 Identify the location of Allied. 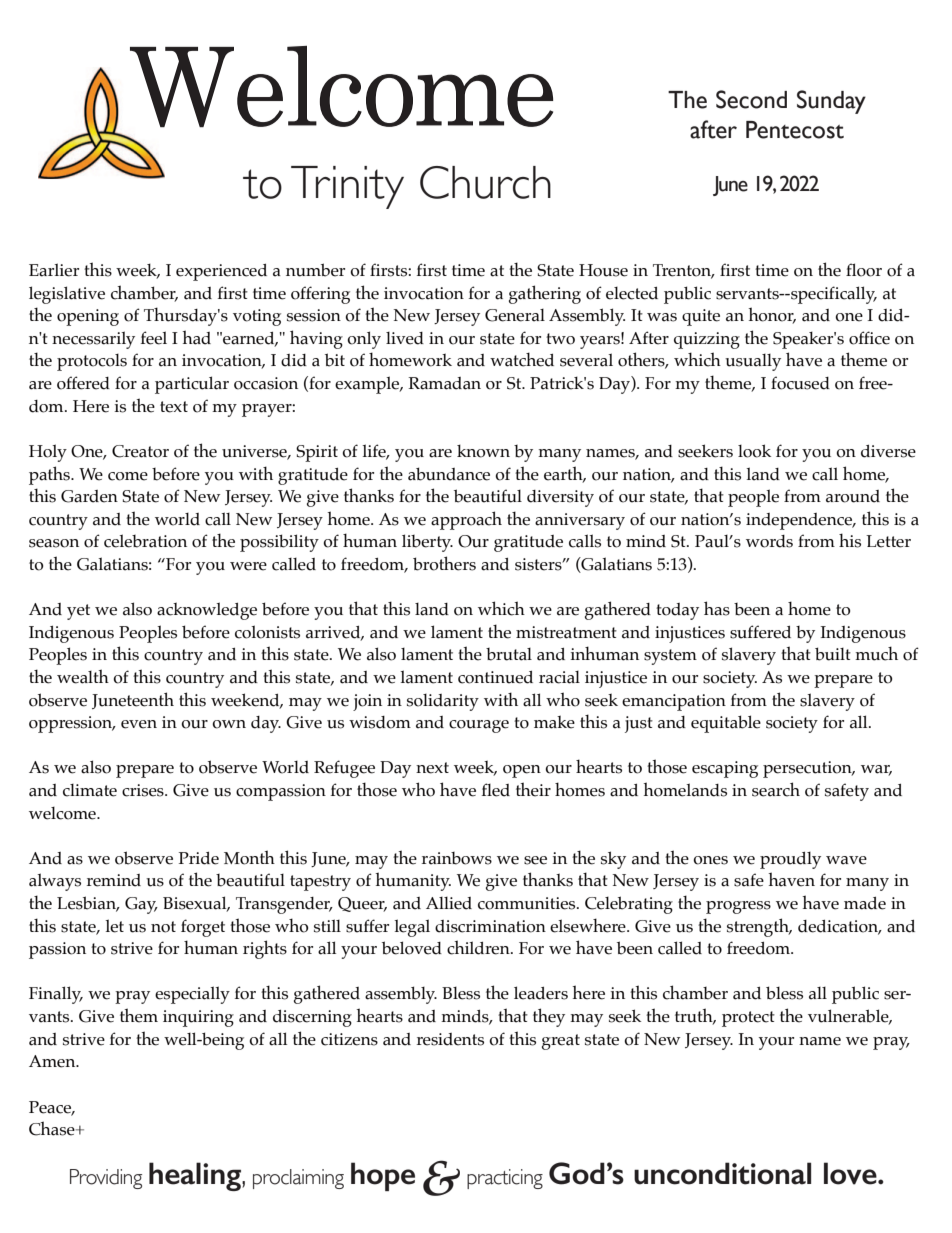
(449, 903).
